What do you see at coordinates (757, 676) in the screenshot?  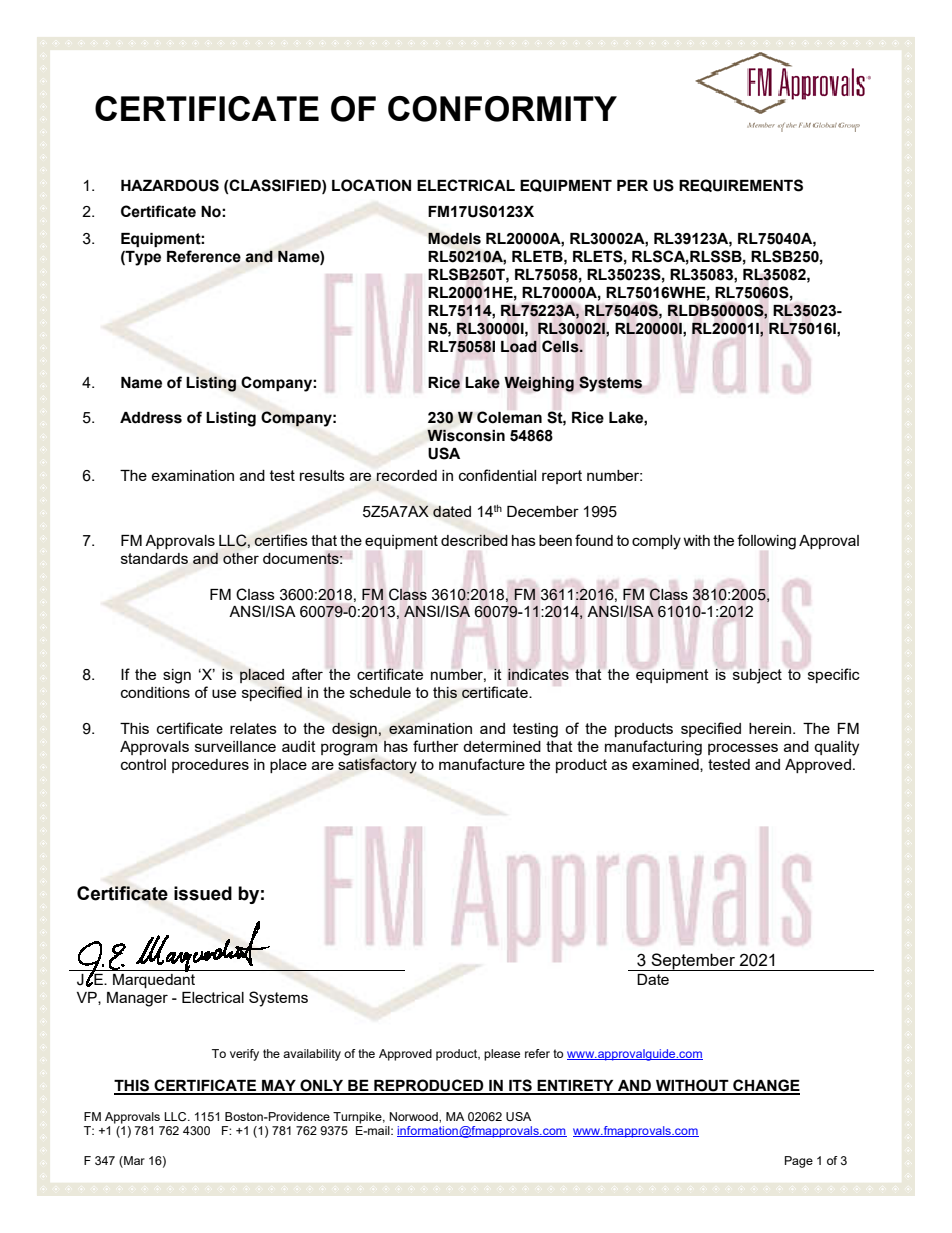 I see `subject` at bounding box center [757, 676].
